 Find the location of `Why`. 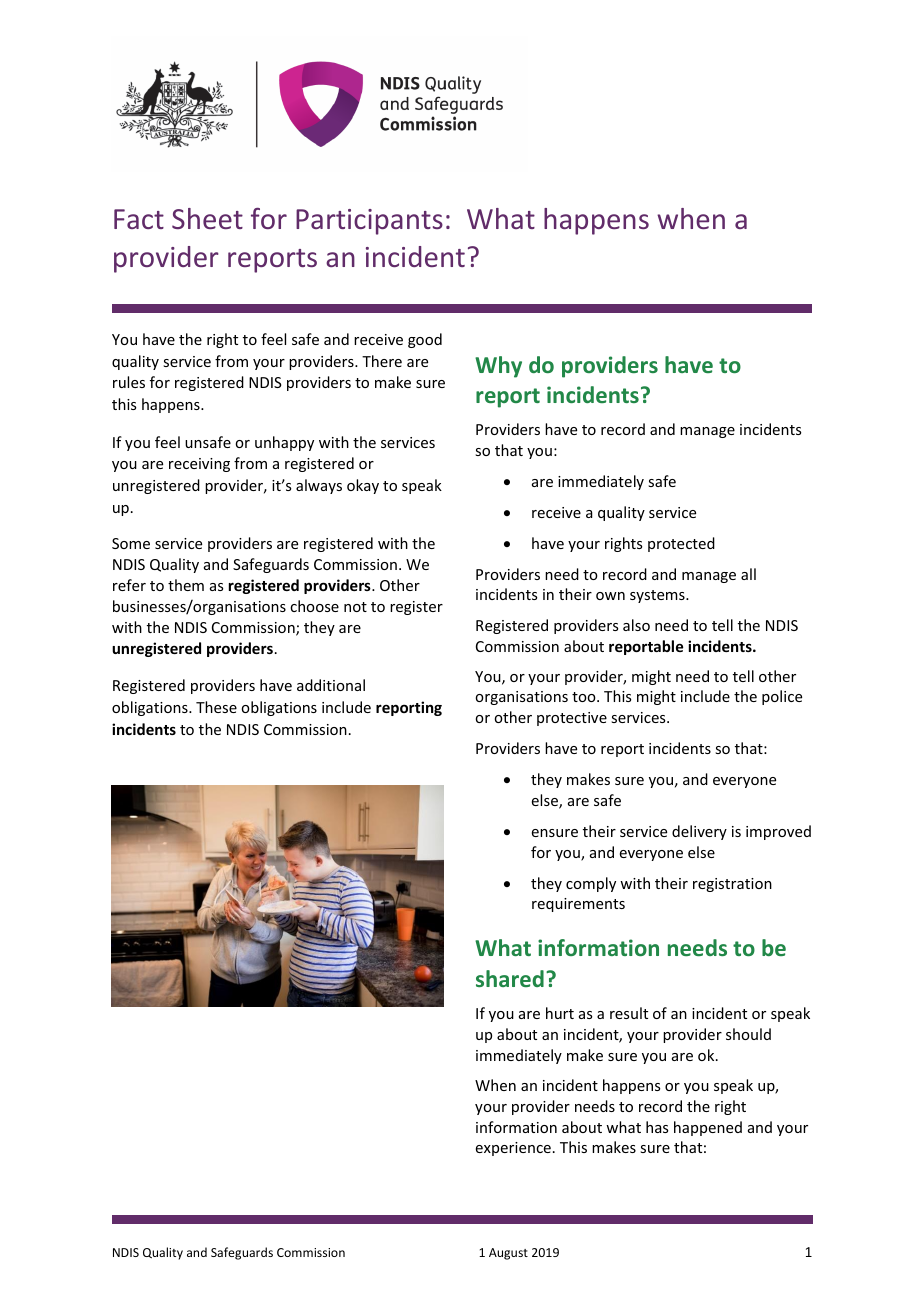

Why is located at coordinates (498, 367).
